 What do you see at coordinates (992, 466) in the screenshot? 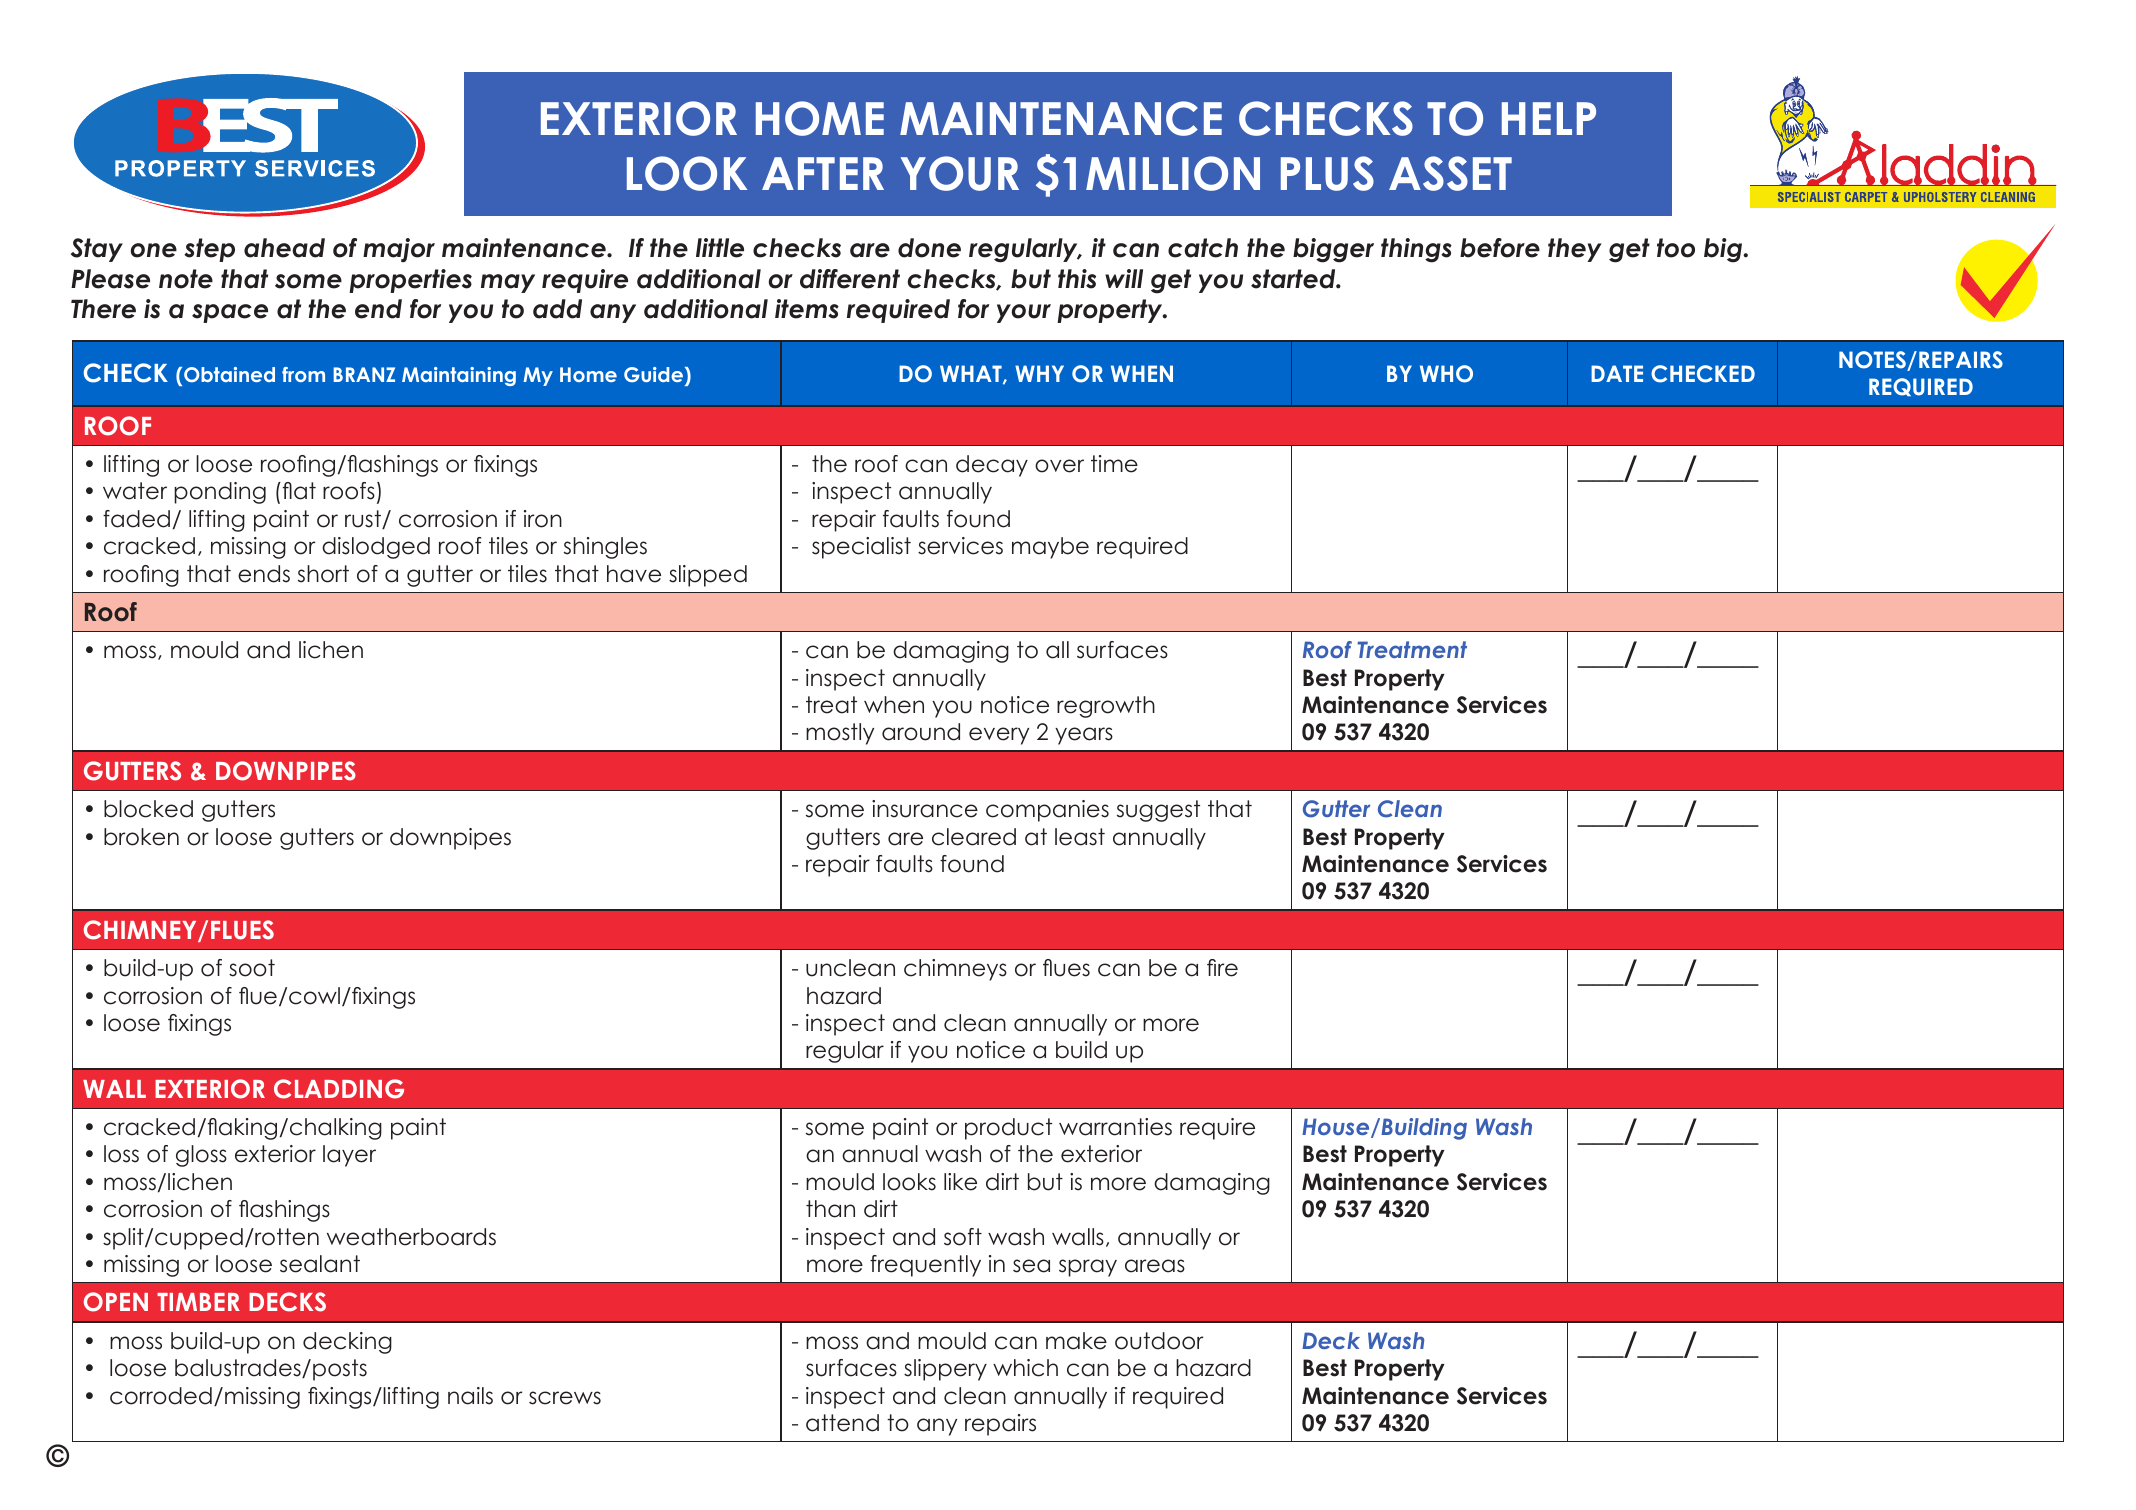
I see `decay` at bounding box center [992, 466].
